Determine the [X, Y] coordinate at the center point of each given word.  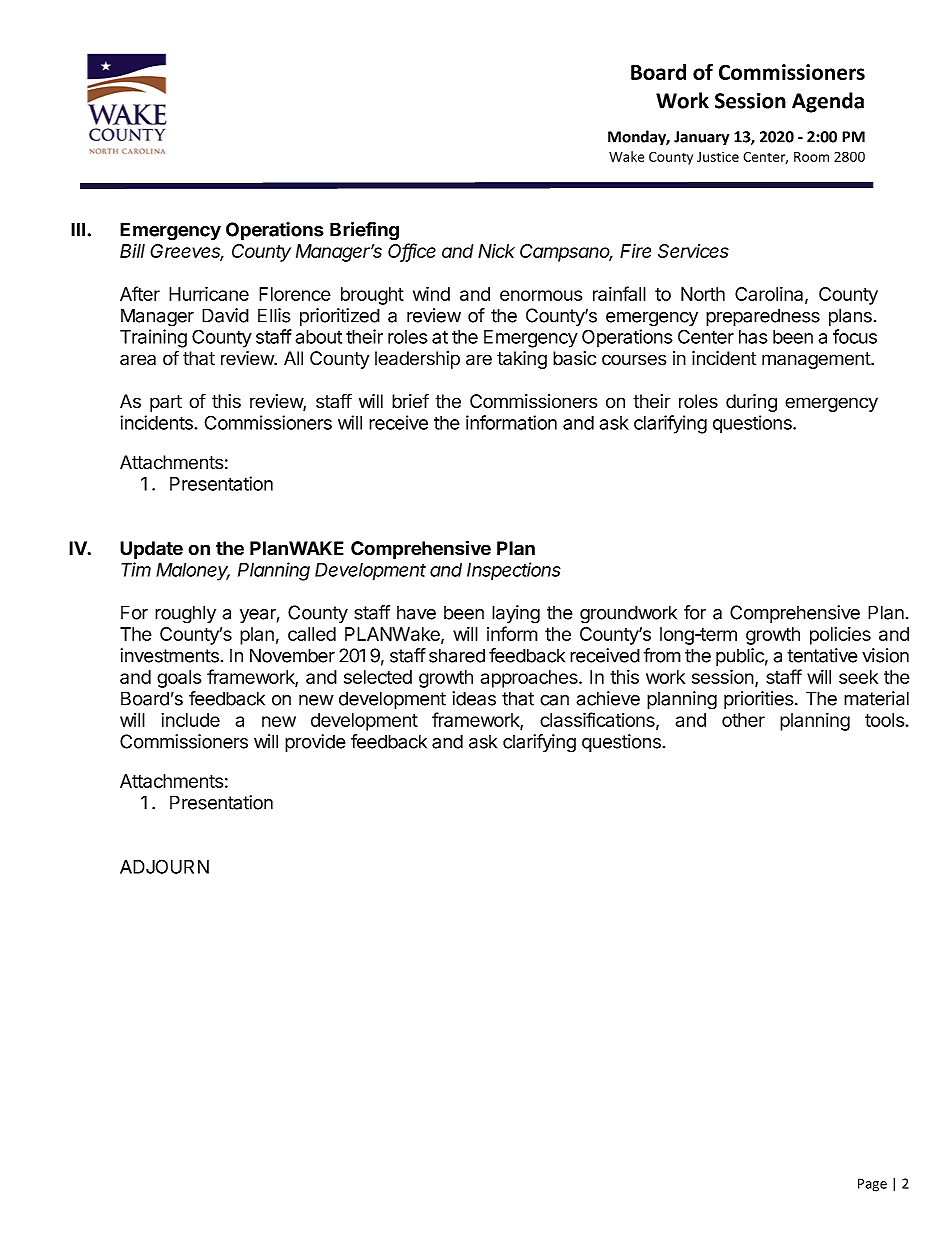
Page [872, 1185]
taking [522, 360]
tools [885, 720]
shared [457, 655]
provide [315, 743]
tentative [822, 655]
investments [169, 655]
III [78, 229]
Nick [496, 251]
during [751, 403]
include [190, 720]
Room [811, 157]
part [166, 403]
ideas [474, 698]
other [743, 720]
